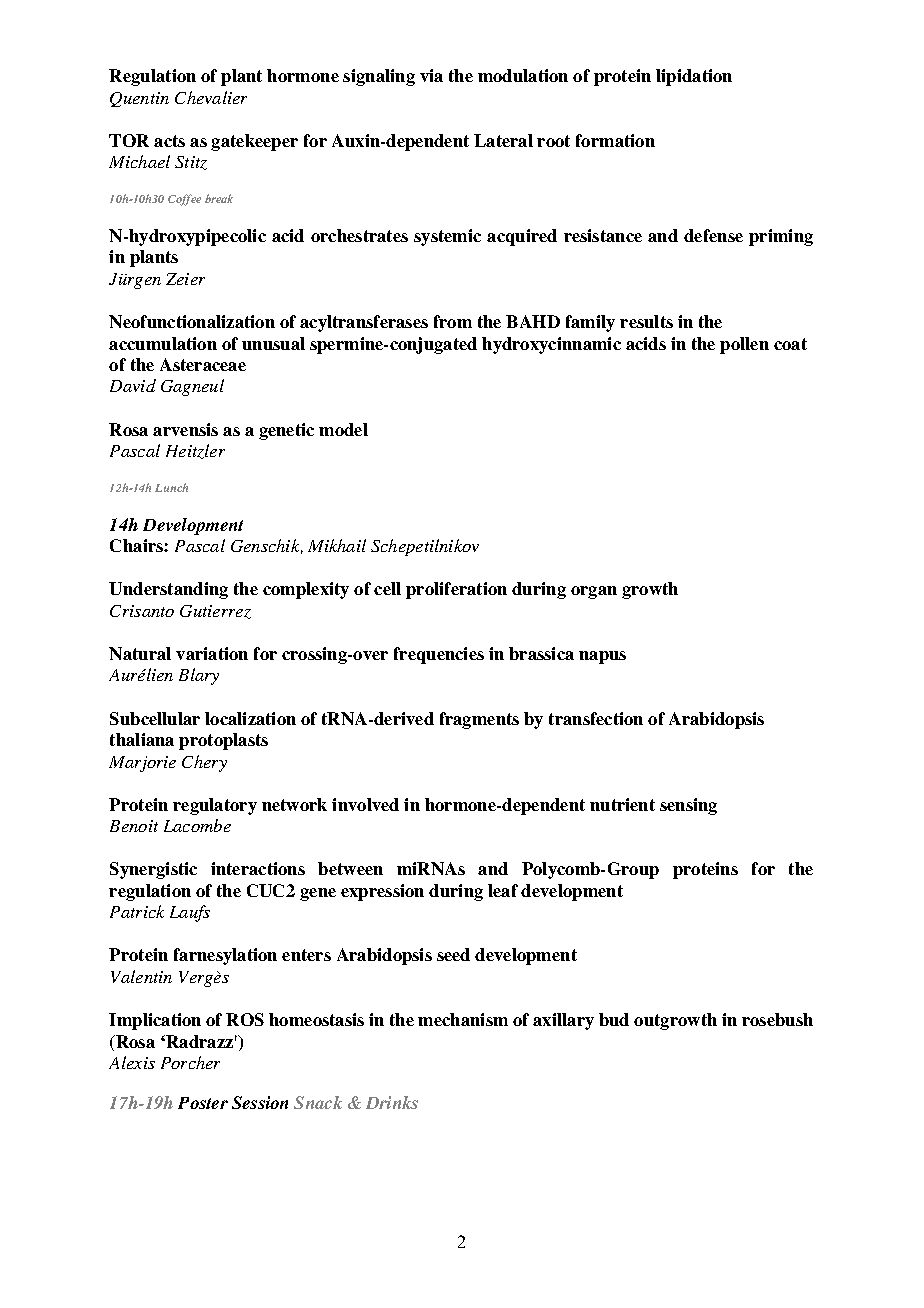 The height and width of the screenshot is (1308, 924). What do you see at coordinates (431, 75) in the screenshot?
I see `via` at bounding box center [431, 75].
